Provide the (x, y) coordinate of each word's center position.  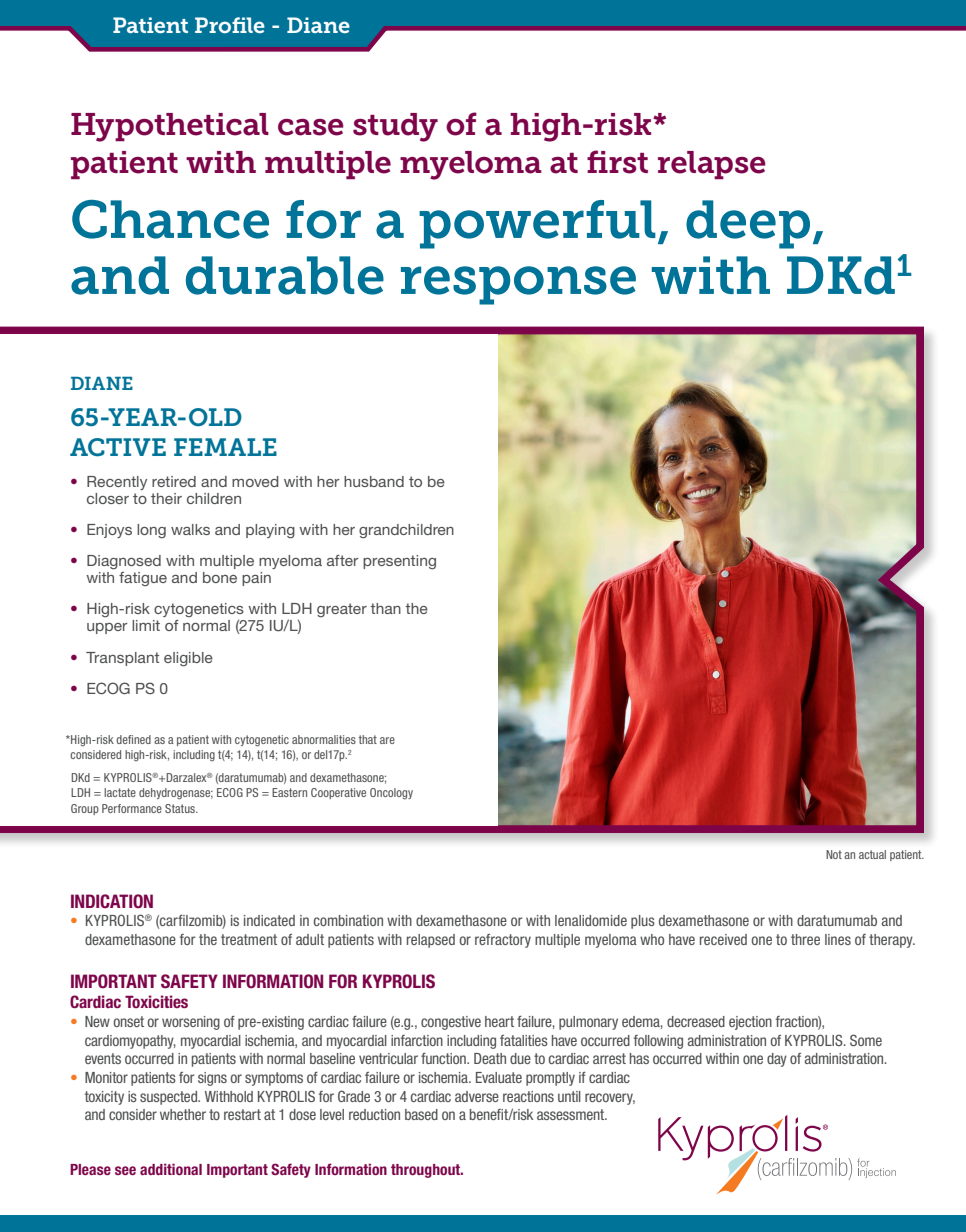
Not (834, 854)
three (805, 939)
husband (374, 481)
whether (183, 1114)
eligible (188, 659)
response (518, 285)
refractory (503, 941)
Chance (170, 219)
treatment (249, 939)
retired (174, 481)
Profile (230, 25)
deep (748, 224)
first (617, 162)
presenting (399, 562)
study (395, 127)
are (387, 740)
